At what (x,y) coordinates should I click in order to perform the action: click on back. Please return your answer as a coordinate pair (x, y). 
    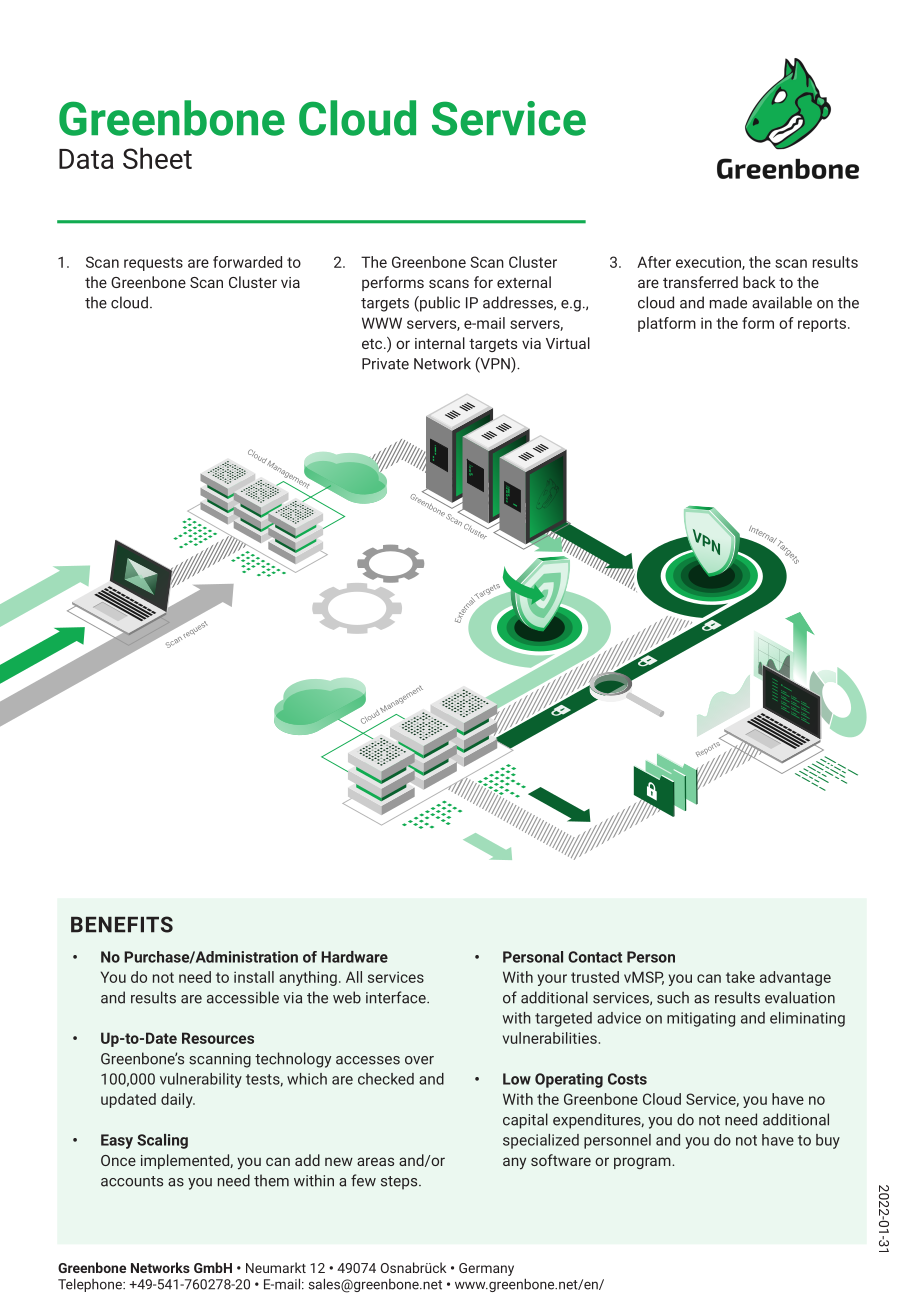
    Looking at the image, I should click on (759, 282).
